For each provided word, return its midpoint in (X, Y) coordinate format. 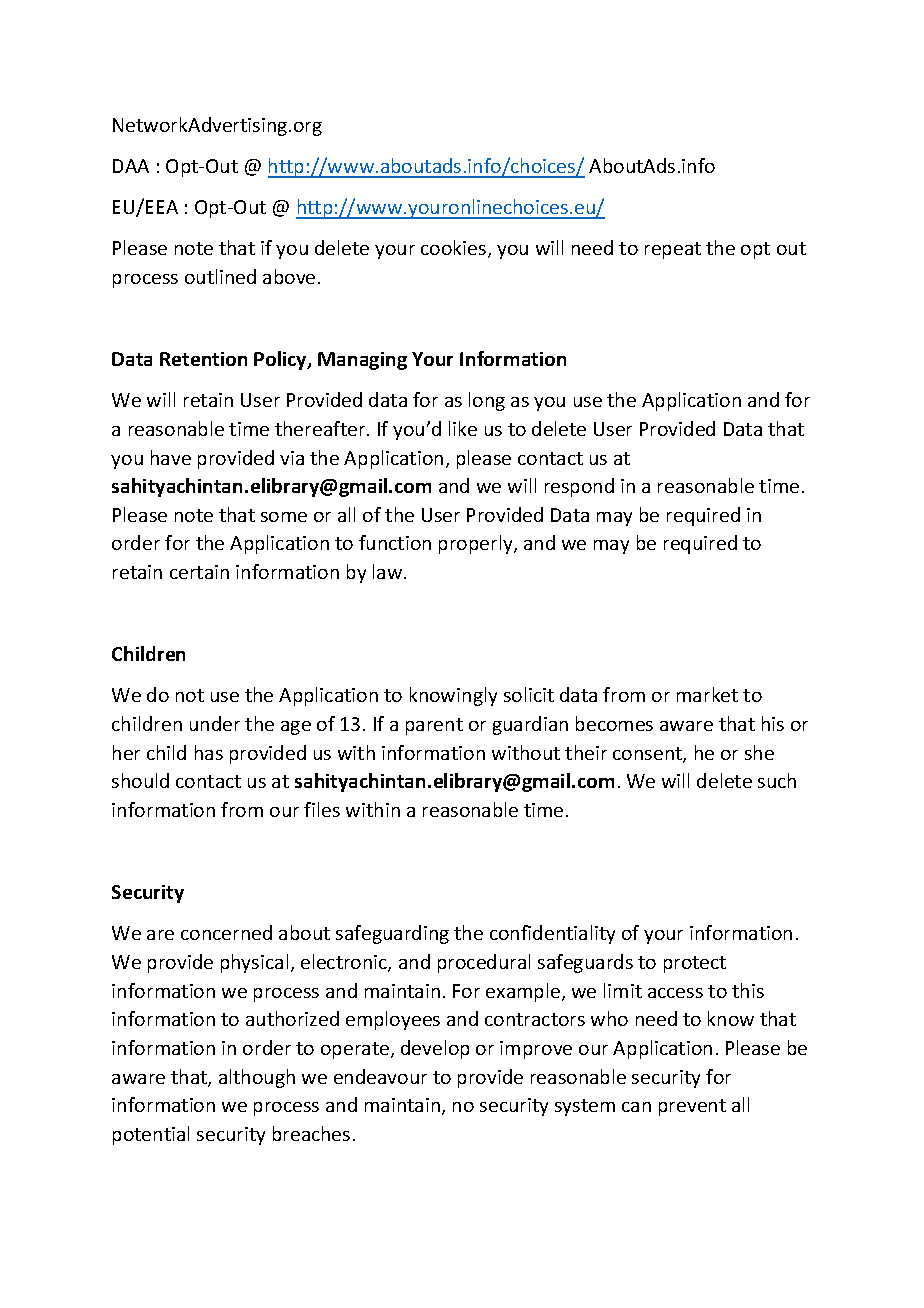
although (257, 1078)
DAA (131, 166)
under (215, 723)
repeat (673, 250)
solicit (529, 694)
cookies (455, 249)
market (707, 694)
